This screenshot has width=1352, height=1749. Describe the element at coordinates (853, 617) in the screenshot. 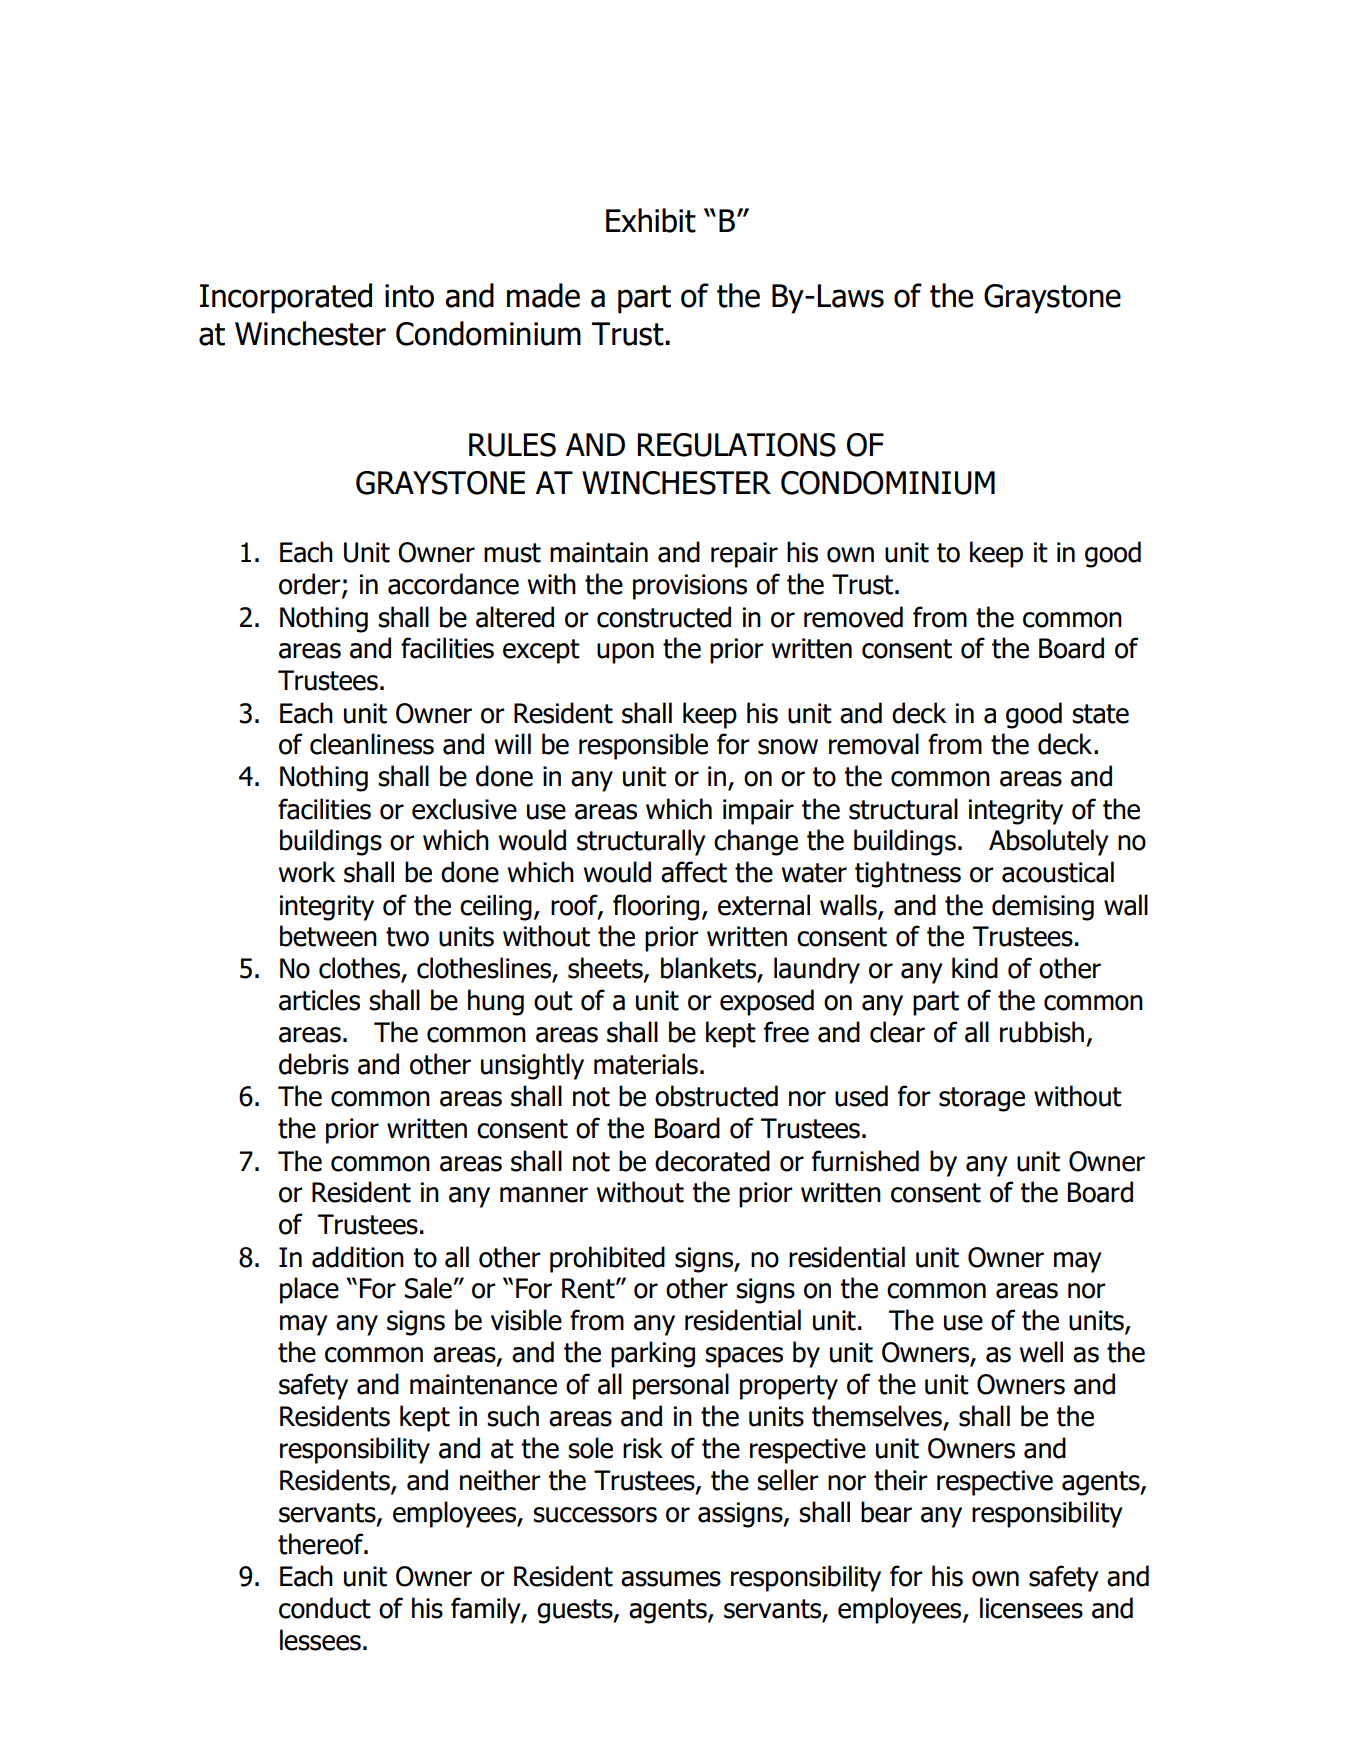

I see `removed` at that location.
